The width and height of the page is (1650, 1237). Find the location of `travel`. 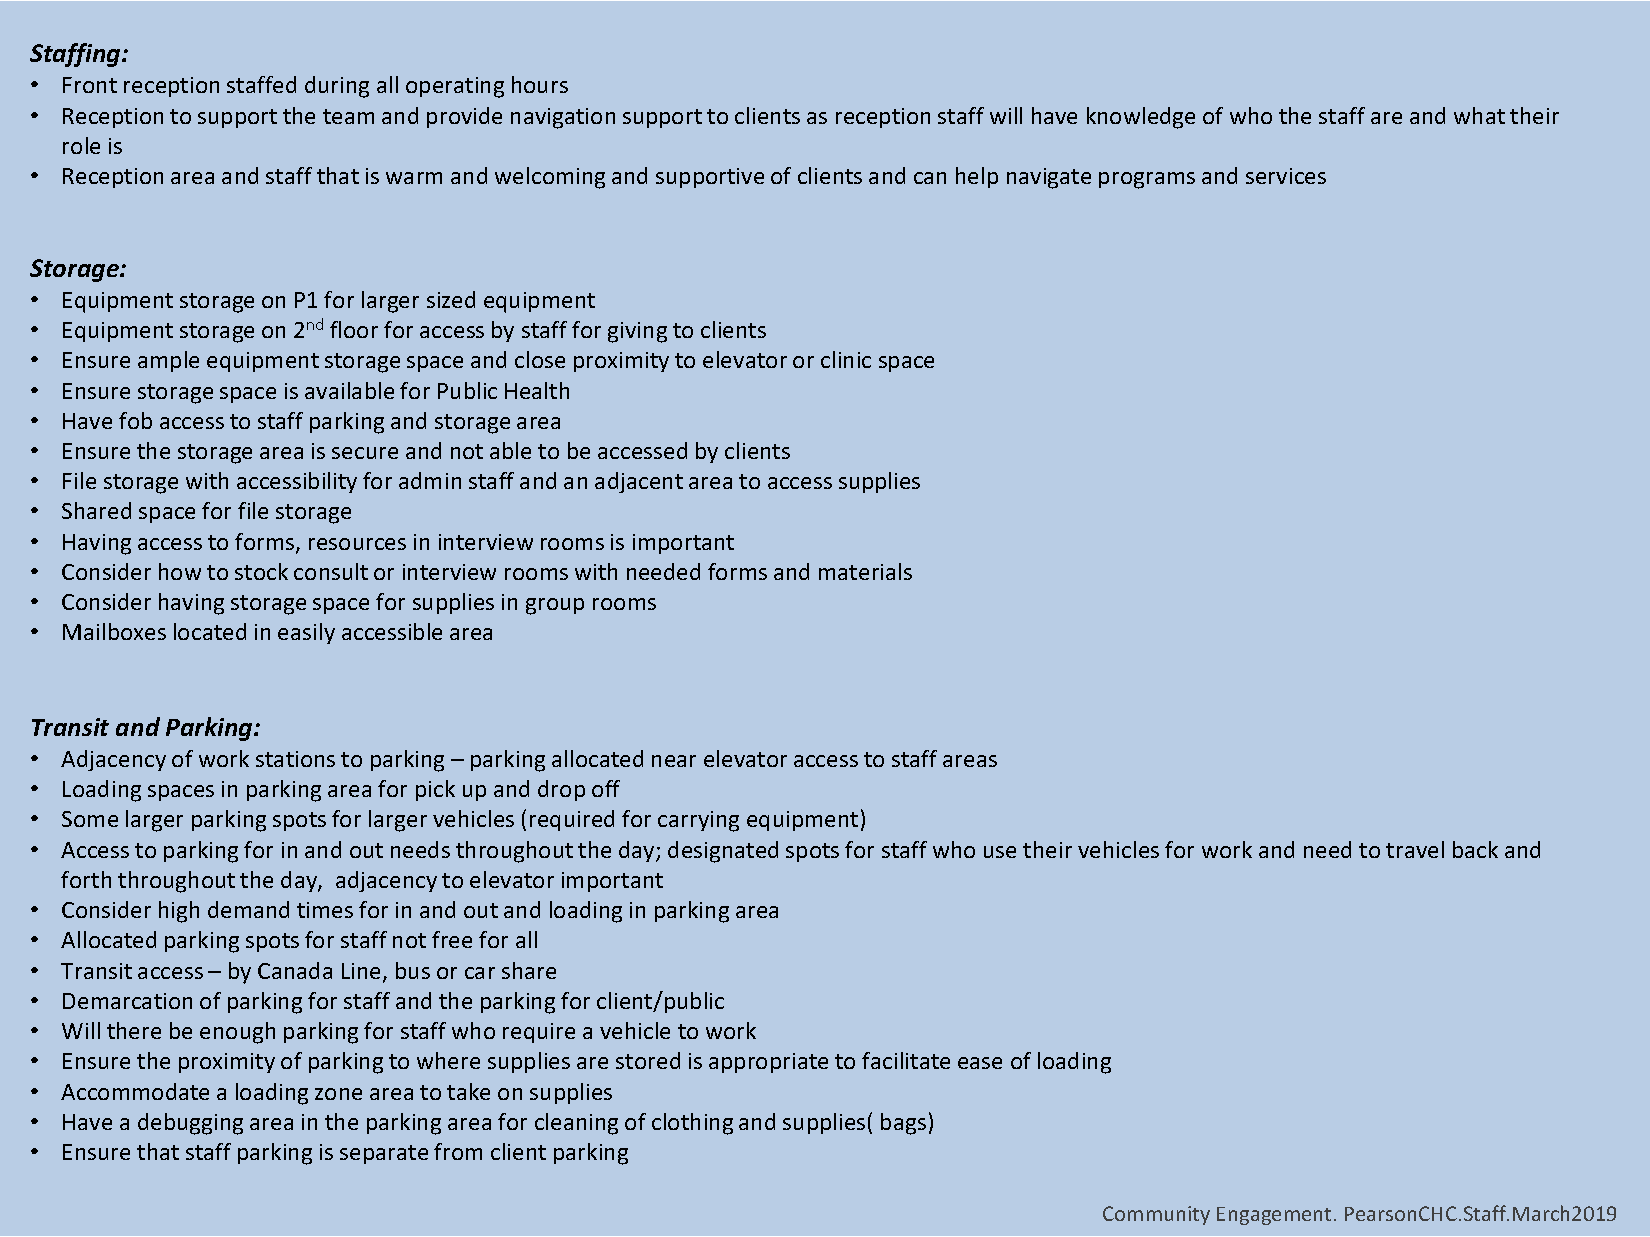

travel is located at coordinates (1415, 849).
